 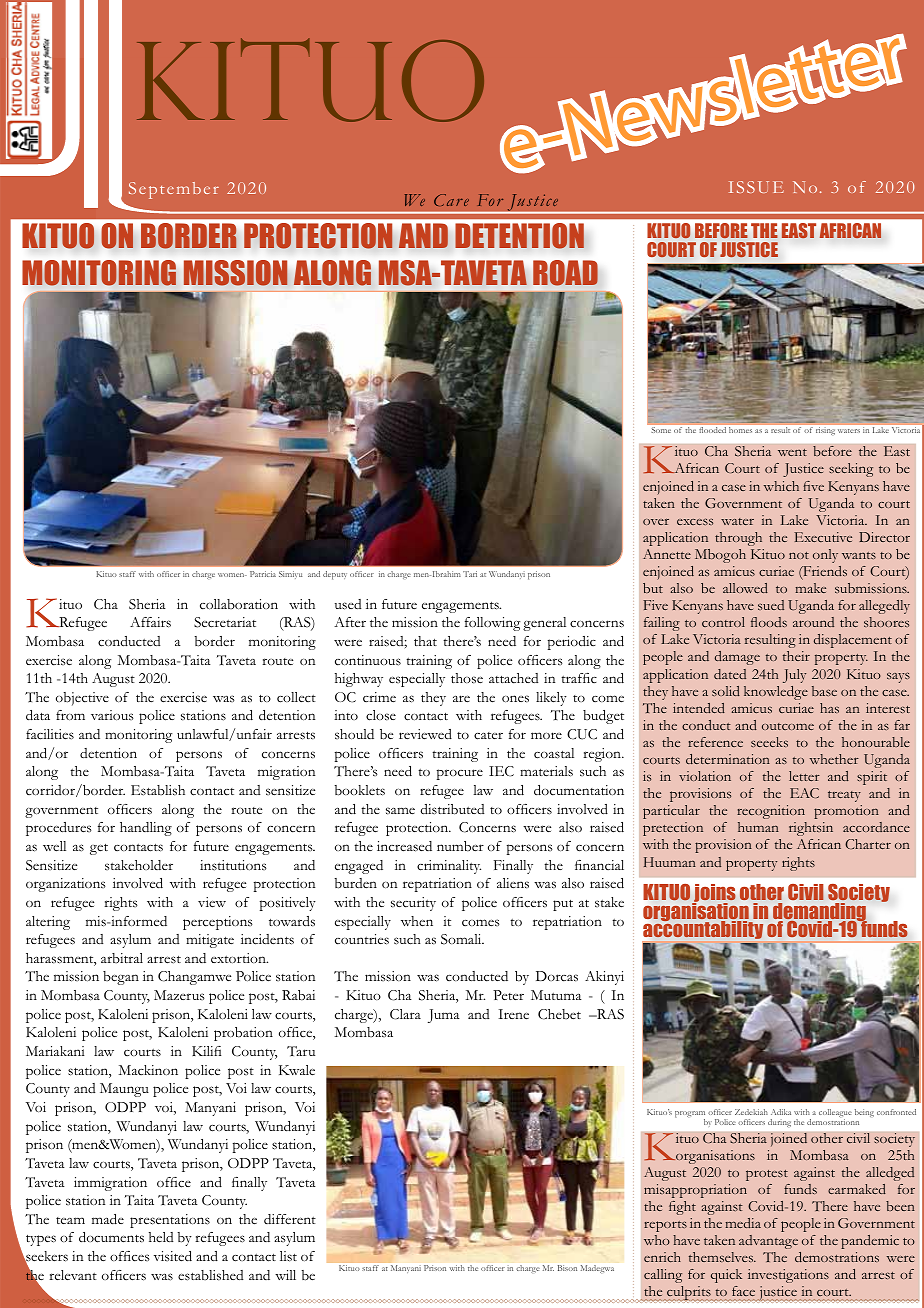 I want to click on visited, so click(x=173, y=1256).
